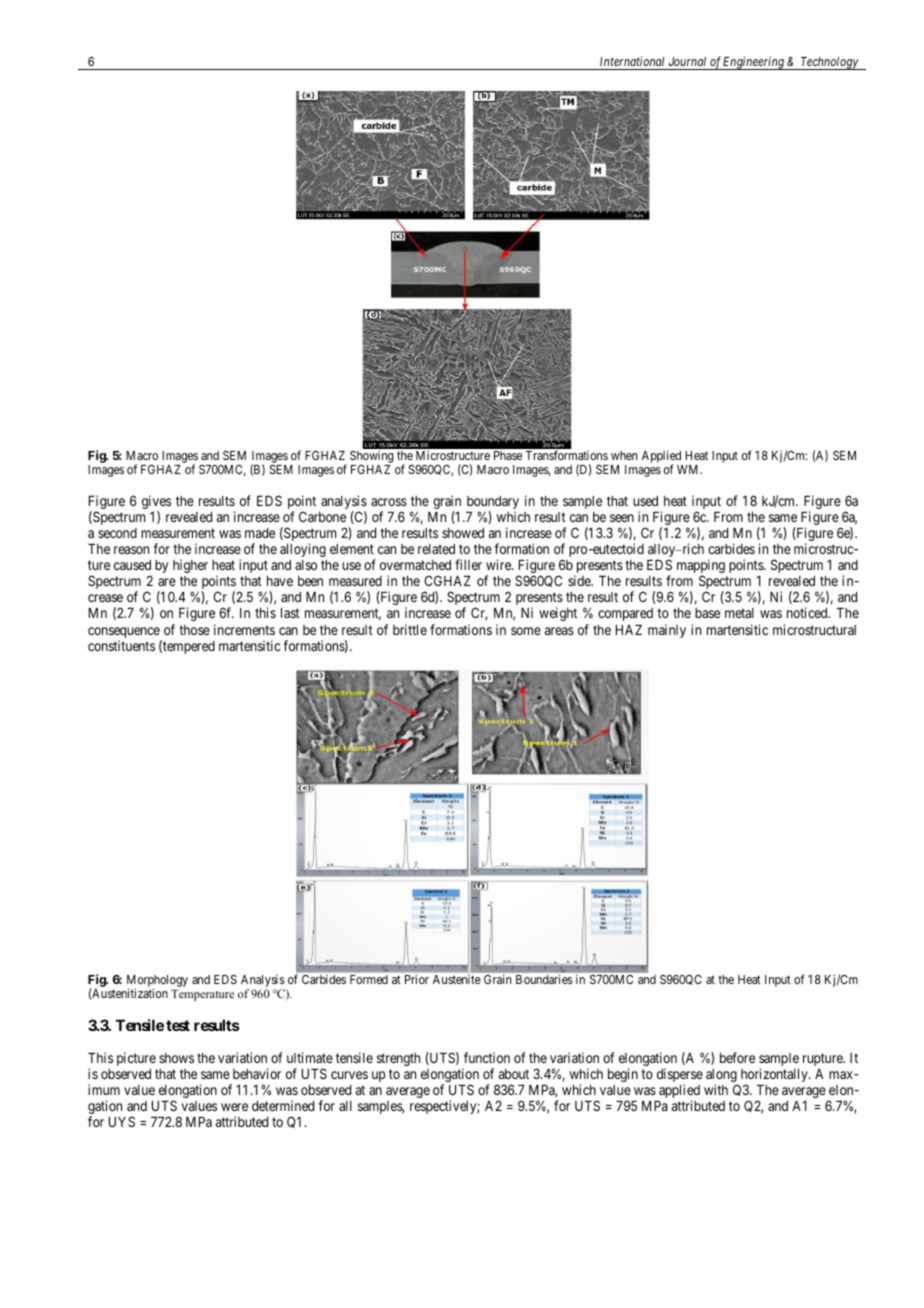 Image resolution: width=924 pixels, height=1308 pixels. What do you see at coordinates (624, 455) in the page?
I see `when` at bounding box center [624, 455].
